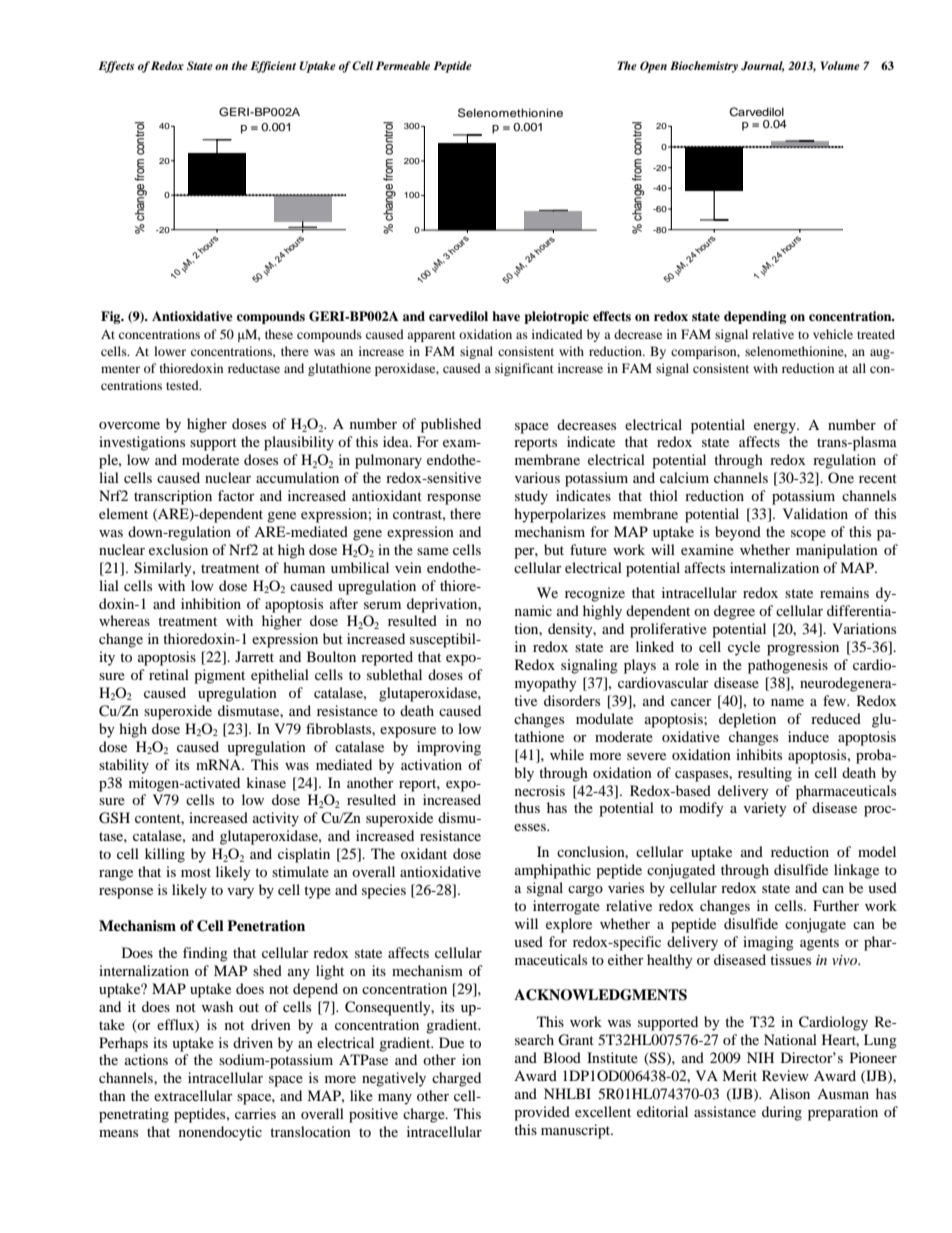  I want to click on carries, so click(255, 1113).
